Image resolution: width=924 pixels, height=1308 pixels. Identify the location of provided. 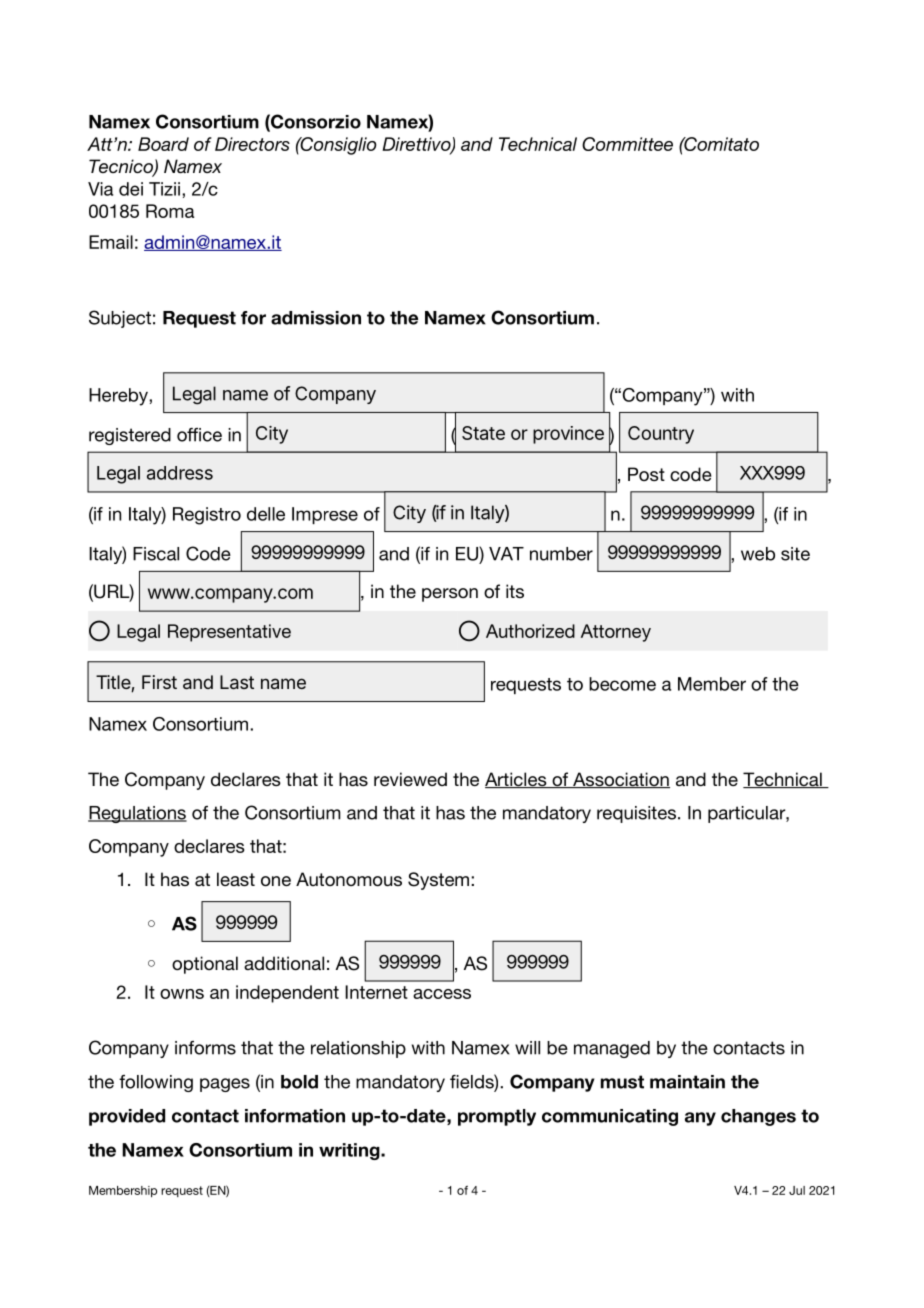
(127, 1117).
